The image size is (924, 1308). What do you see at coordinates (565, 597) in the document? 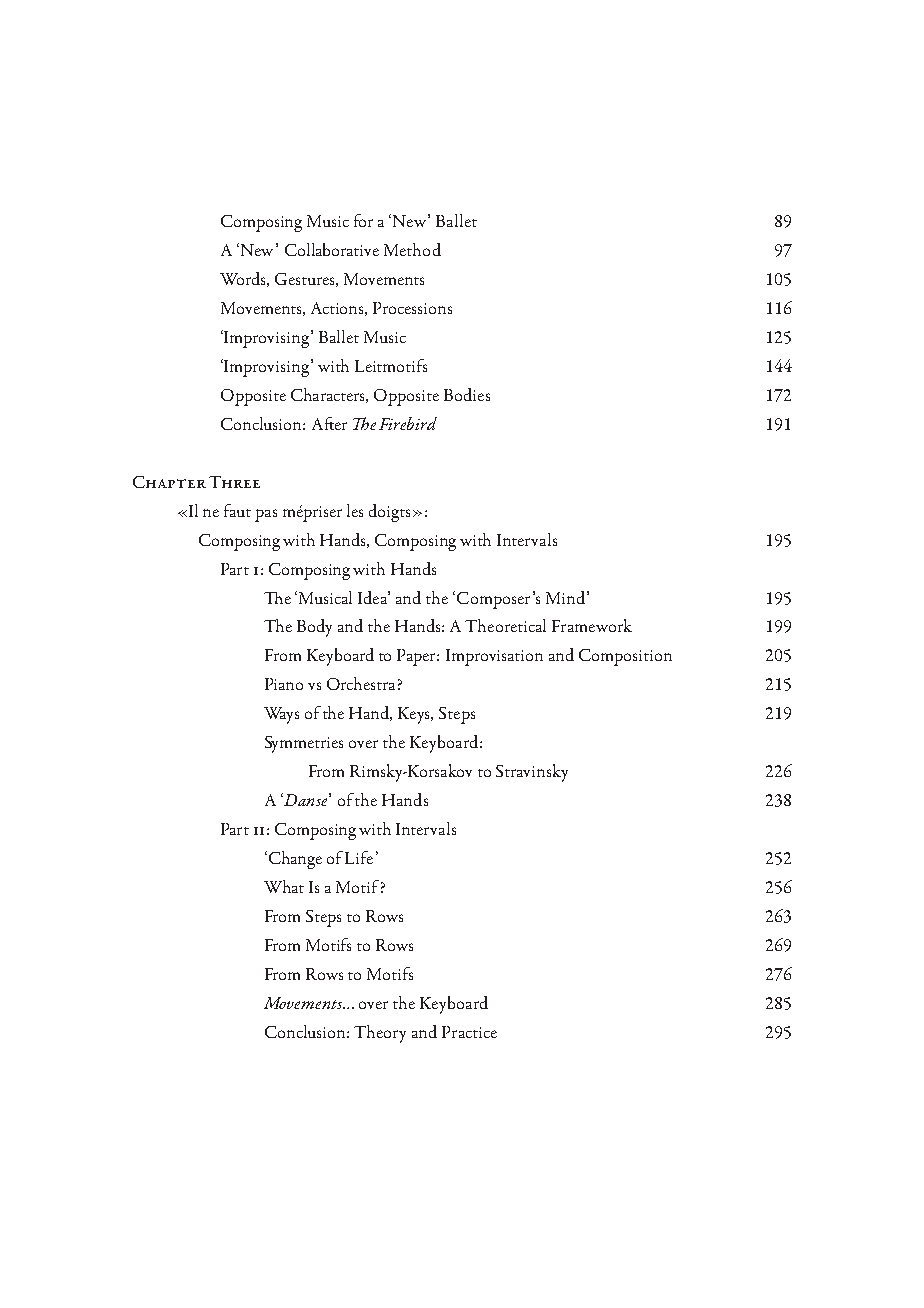
I see `Mind` at bounding box center [565, 597].
